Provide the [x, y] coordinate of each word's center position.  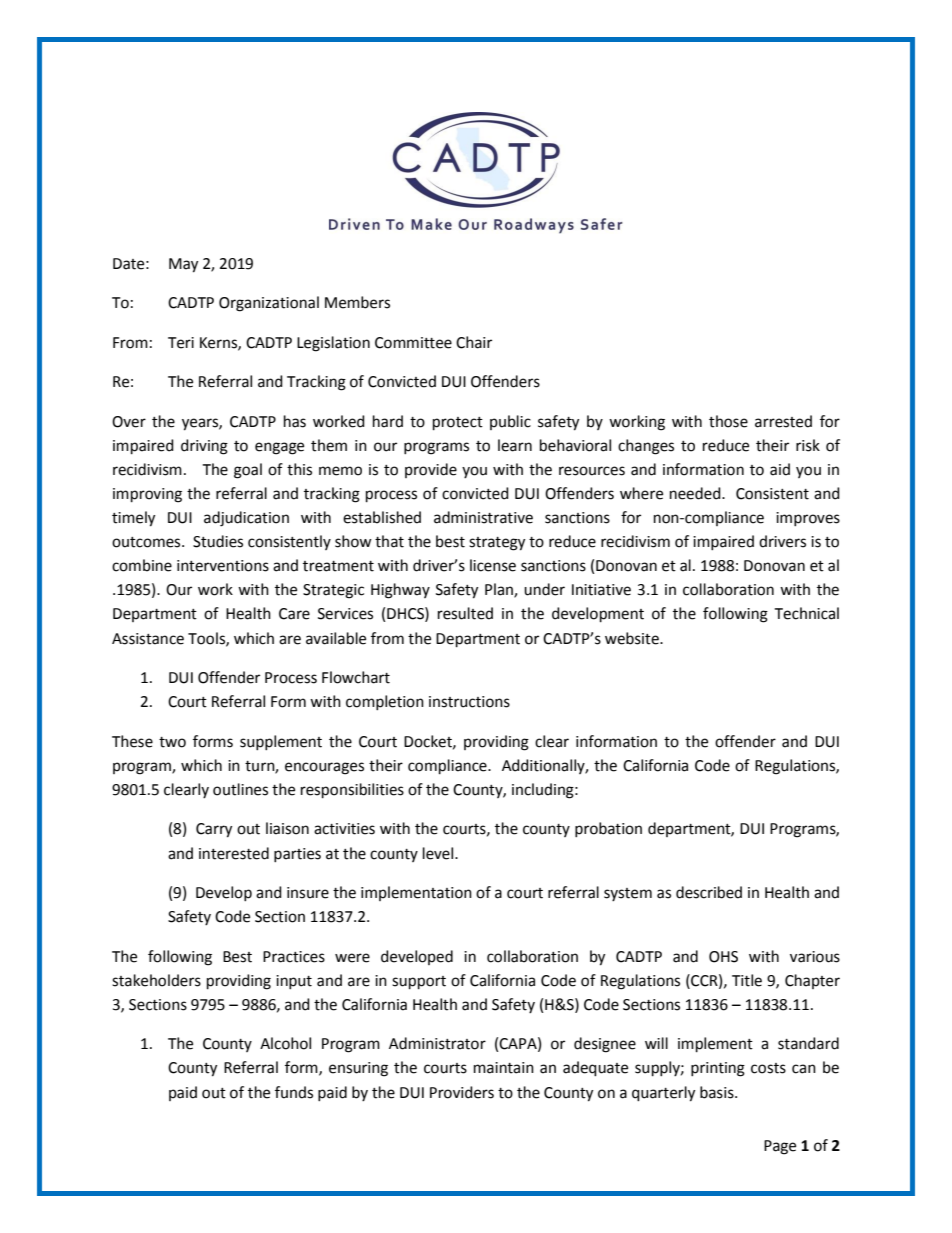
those [728, 421]
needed [696, 493]
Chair [474, 342]
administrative [483, 517]
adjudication [246, 519]
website [633, 638]
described [709, 892]
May [183, 265]
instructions [469, 702]
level [439, 853]
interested [234, 853]
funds [294, 1092]
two [172, 742]
